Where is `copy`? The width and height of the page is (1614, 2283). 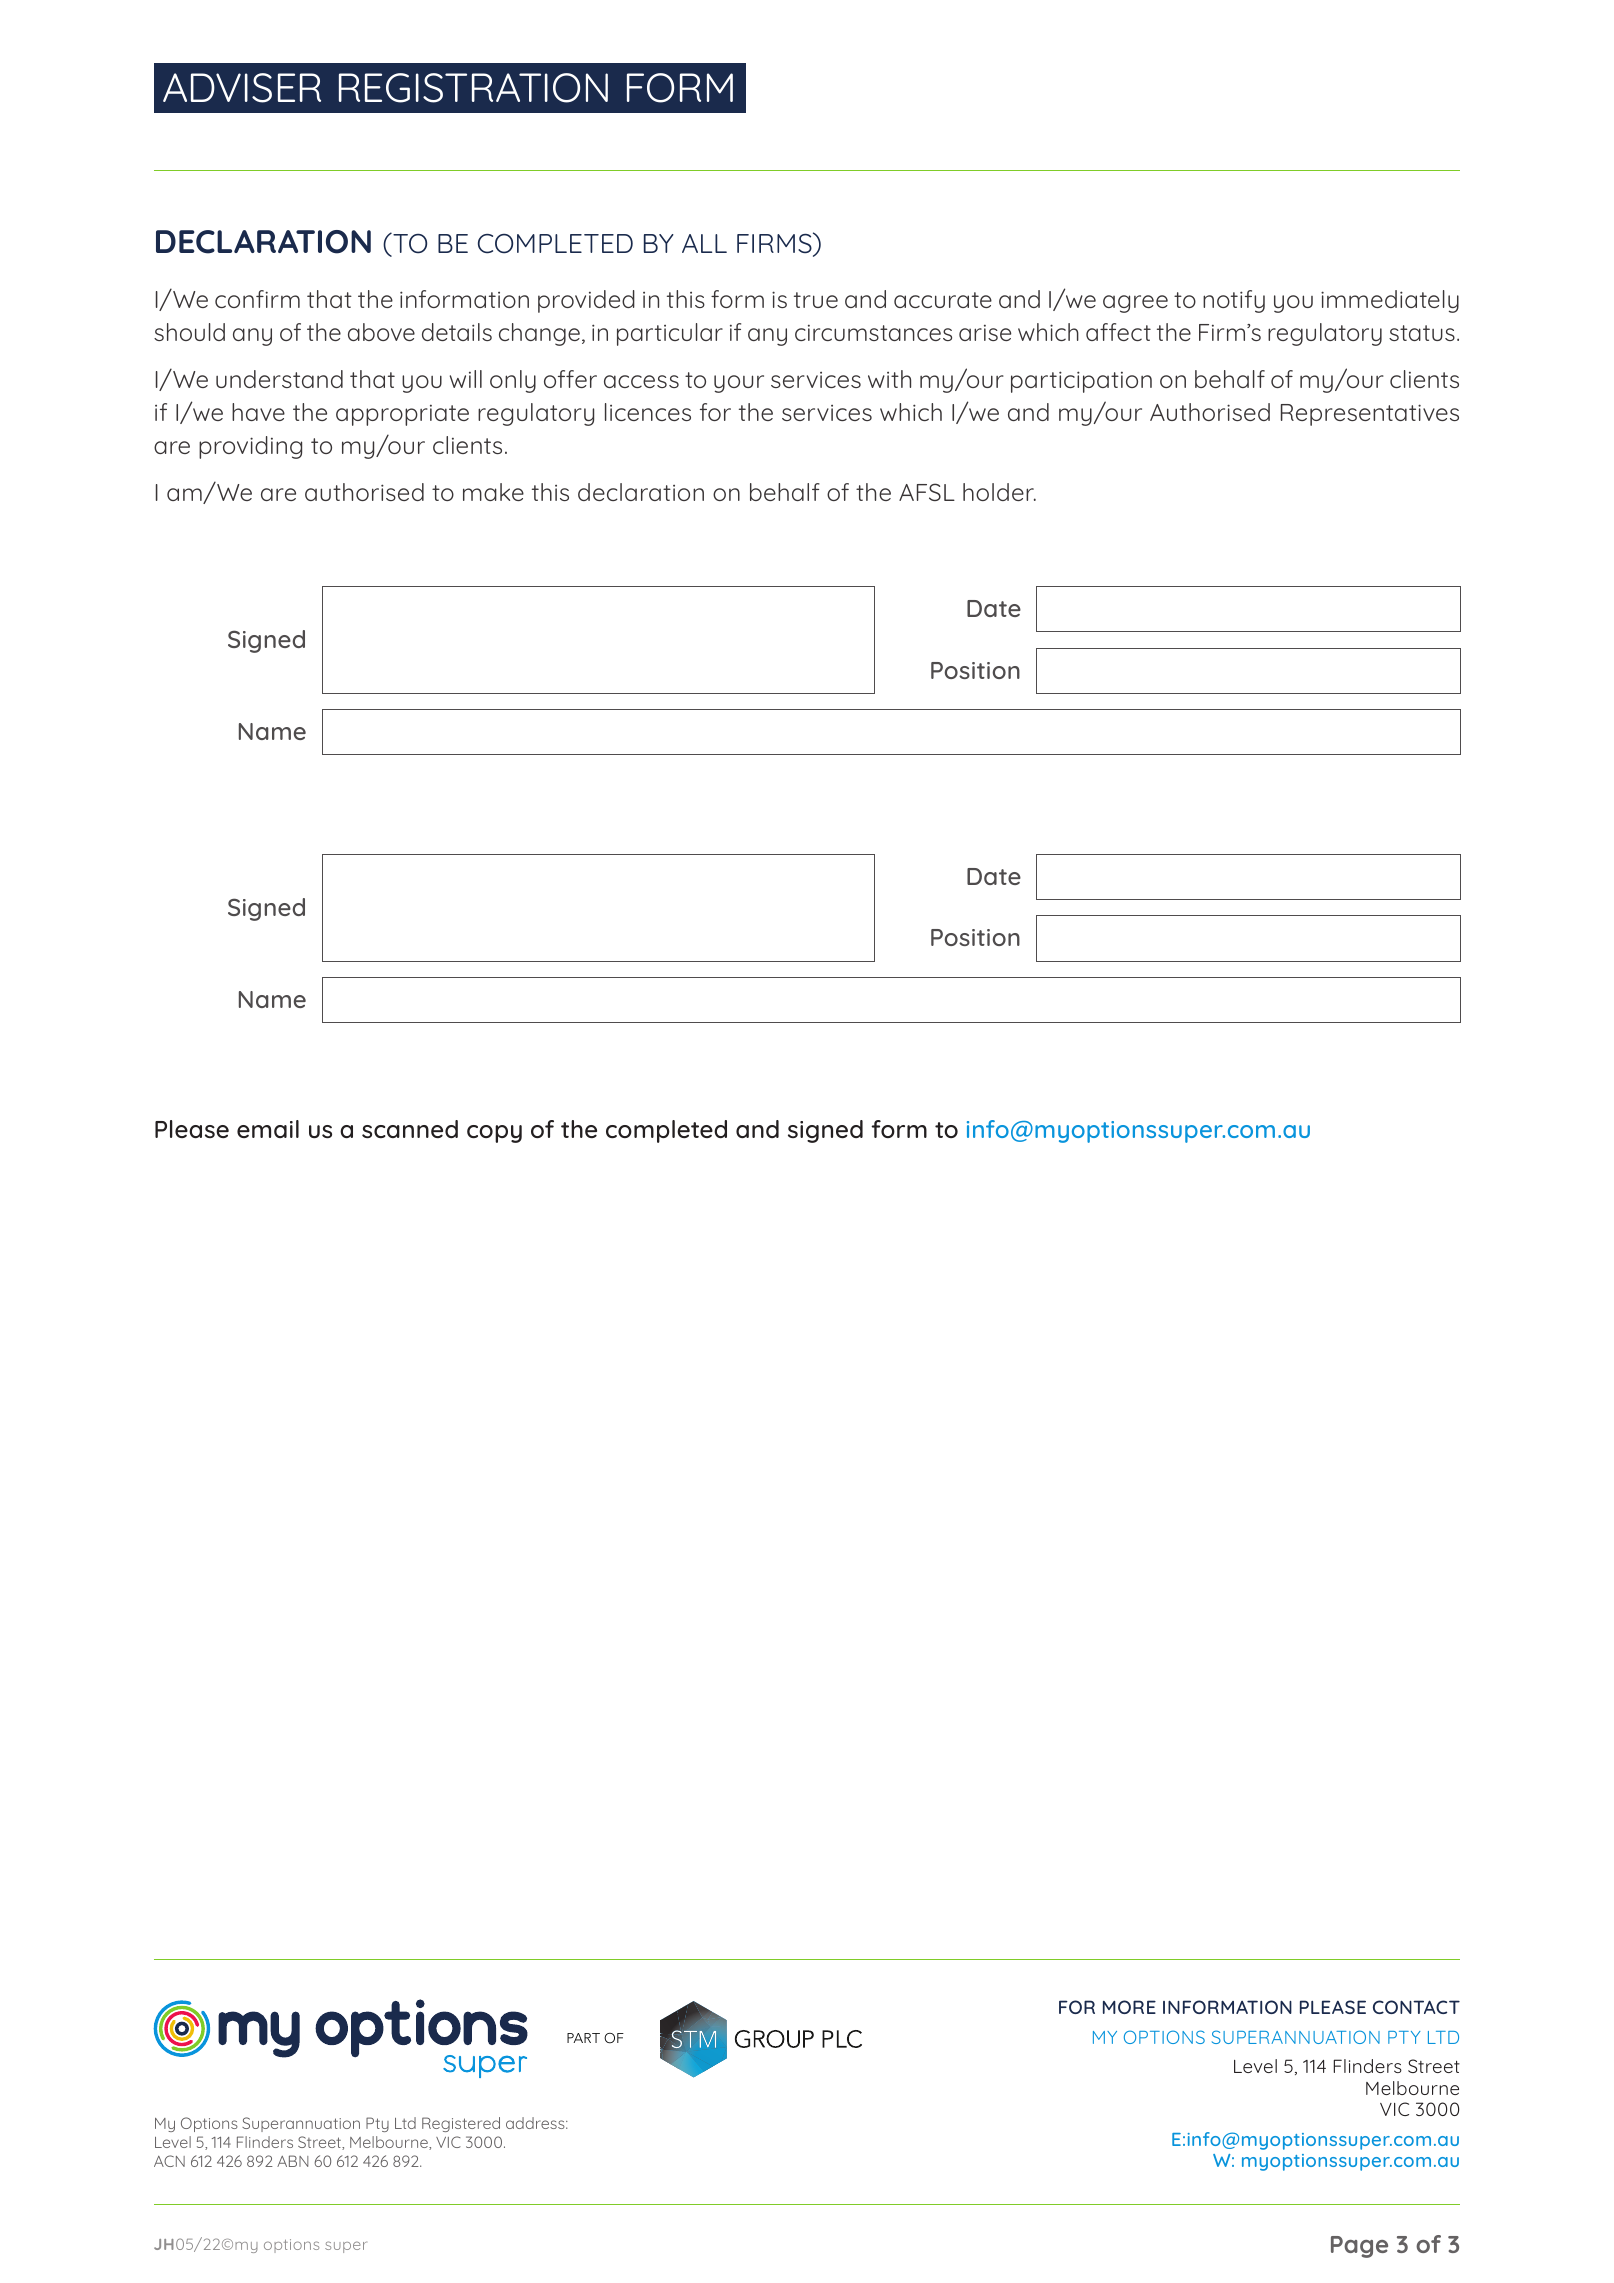 copy is located at coordinates (494, 1134).
